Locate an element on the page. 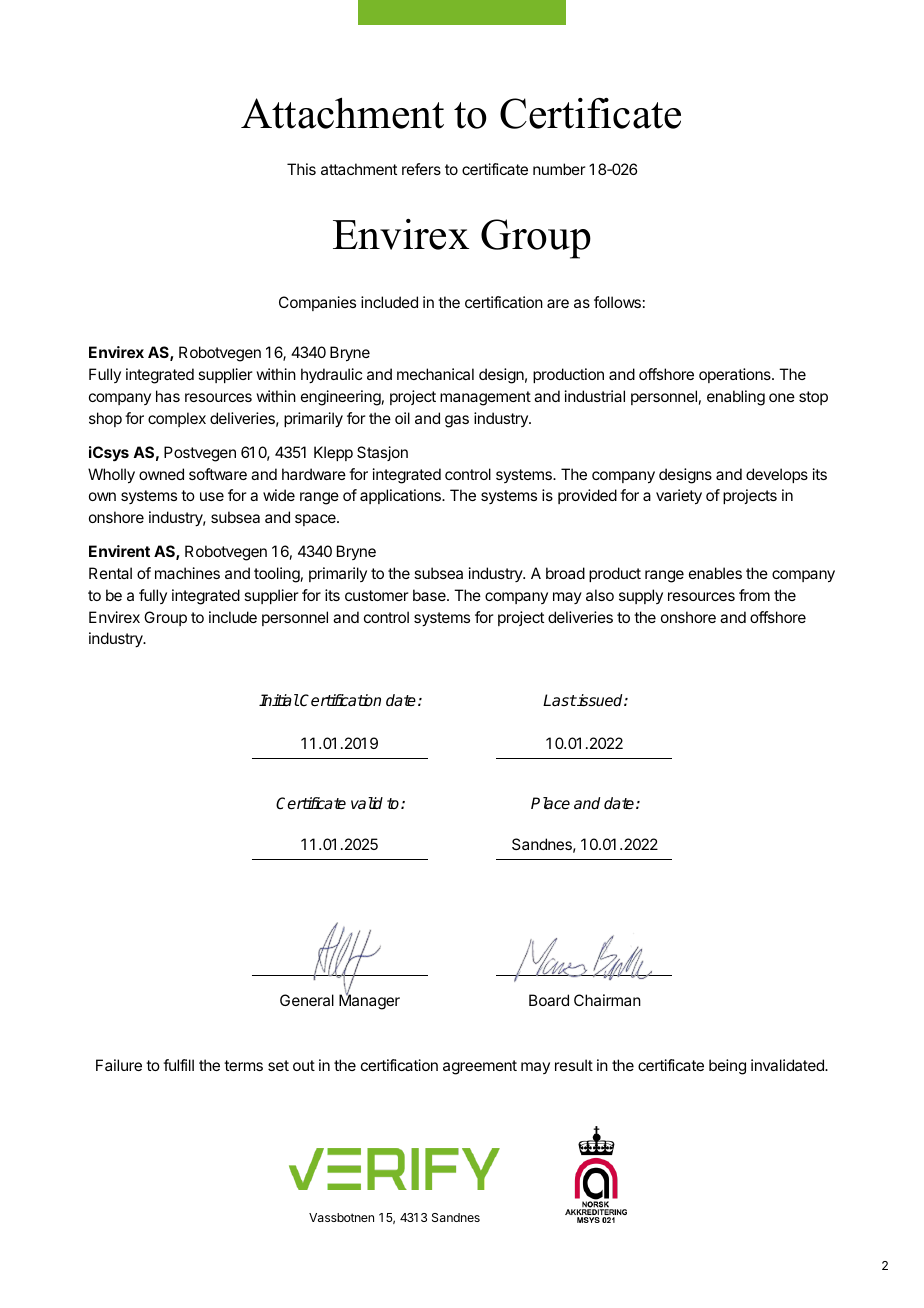  machines is located at coordinates (187, 573).
